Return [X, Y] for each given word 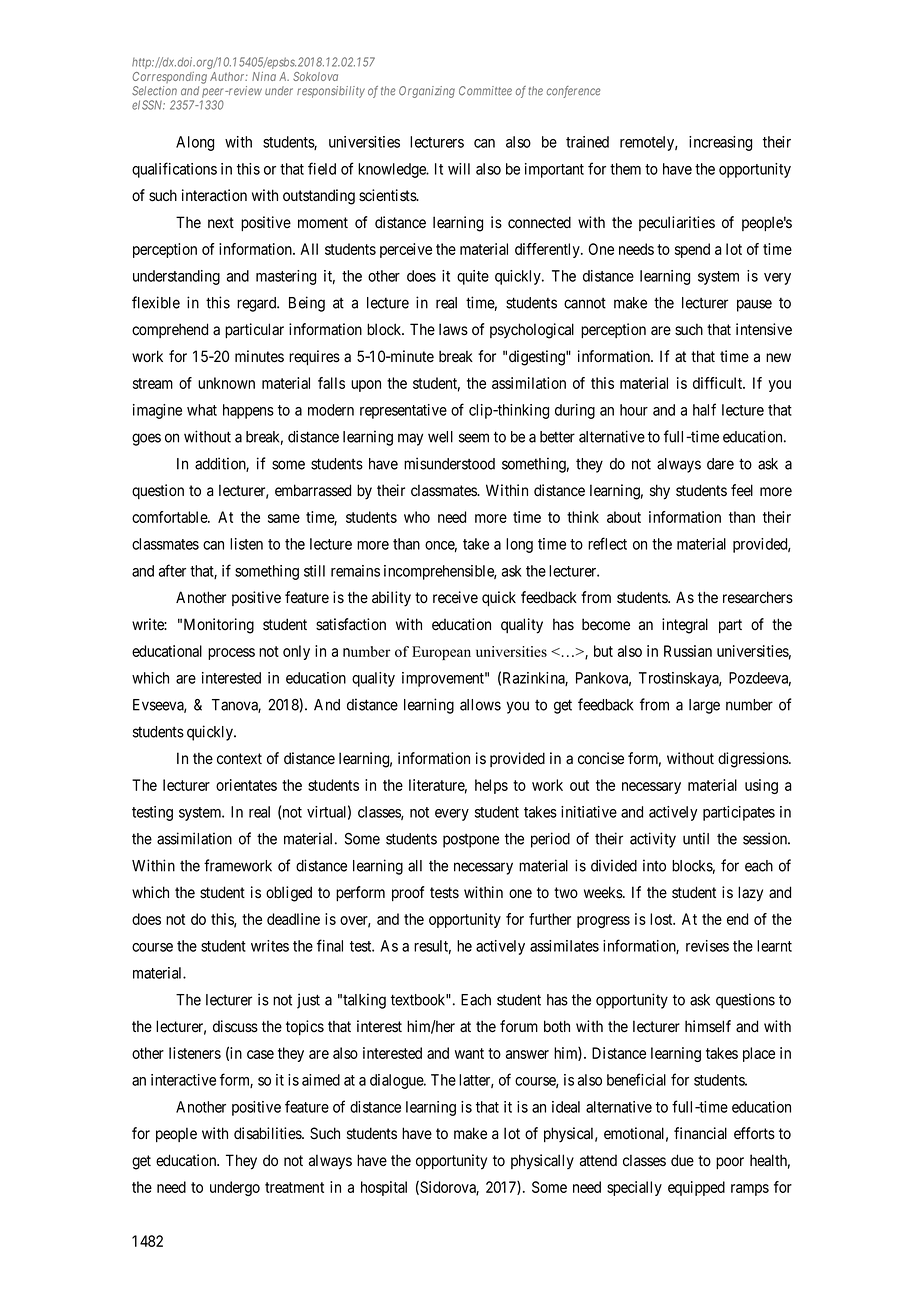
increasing [720, 143]
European [441, 653]
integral [685, 626]
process [231, 654]
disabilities [268, 1133]
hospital [384, 1188]
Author [229, 76]
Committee [485, 91]
